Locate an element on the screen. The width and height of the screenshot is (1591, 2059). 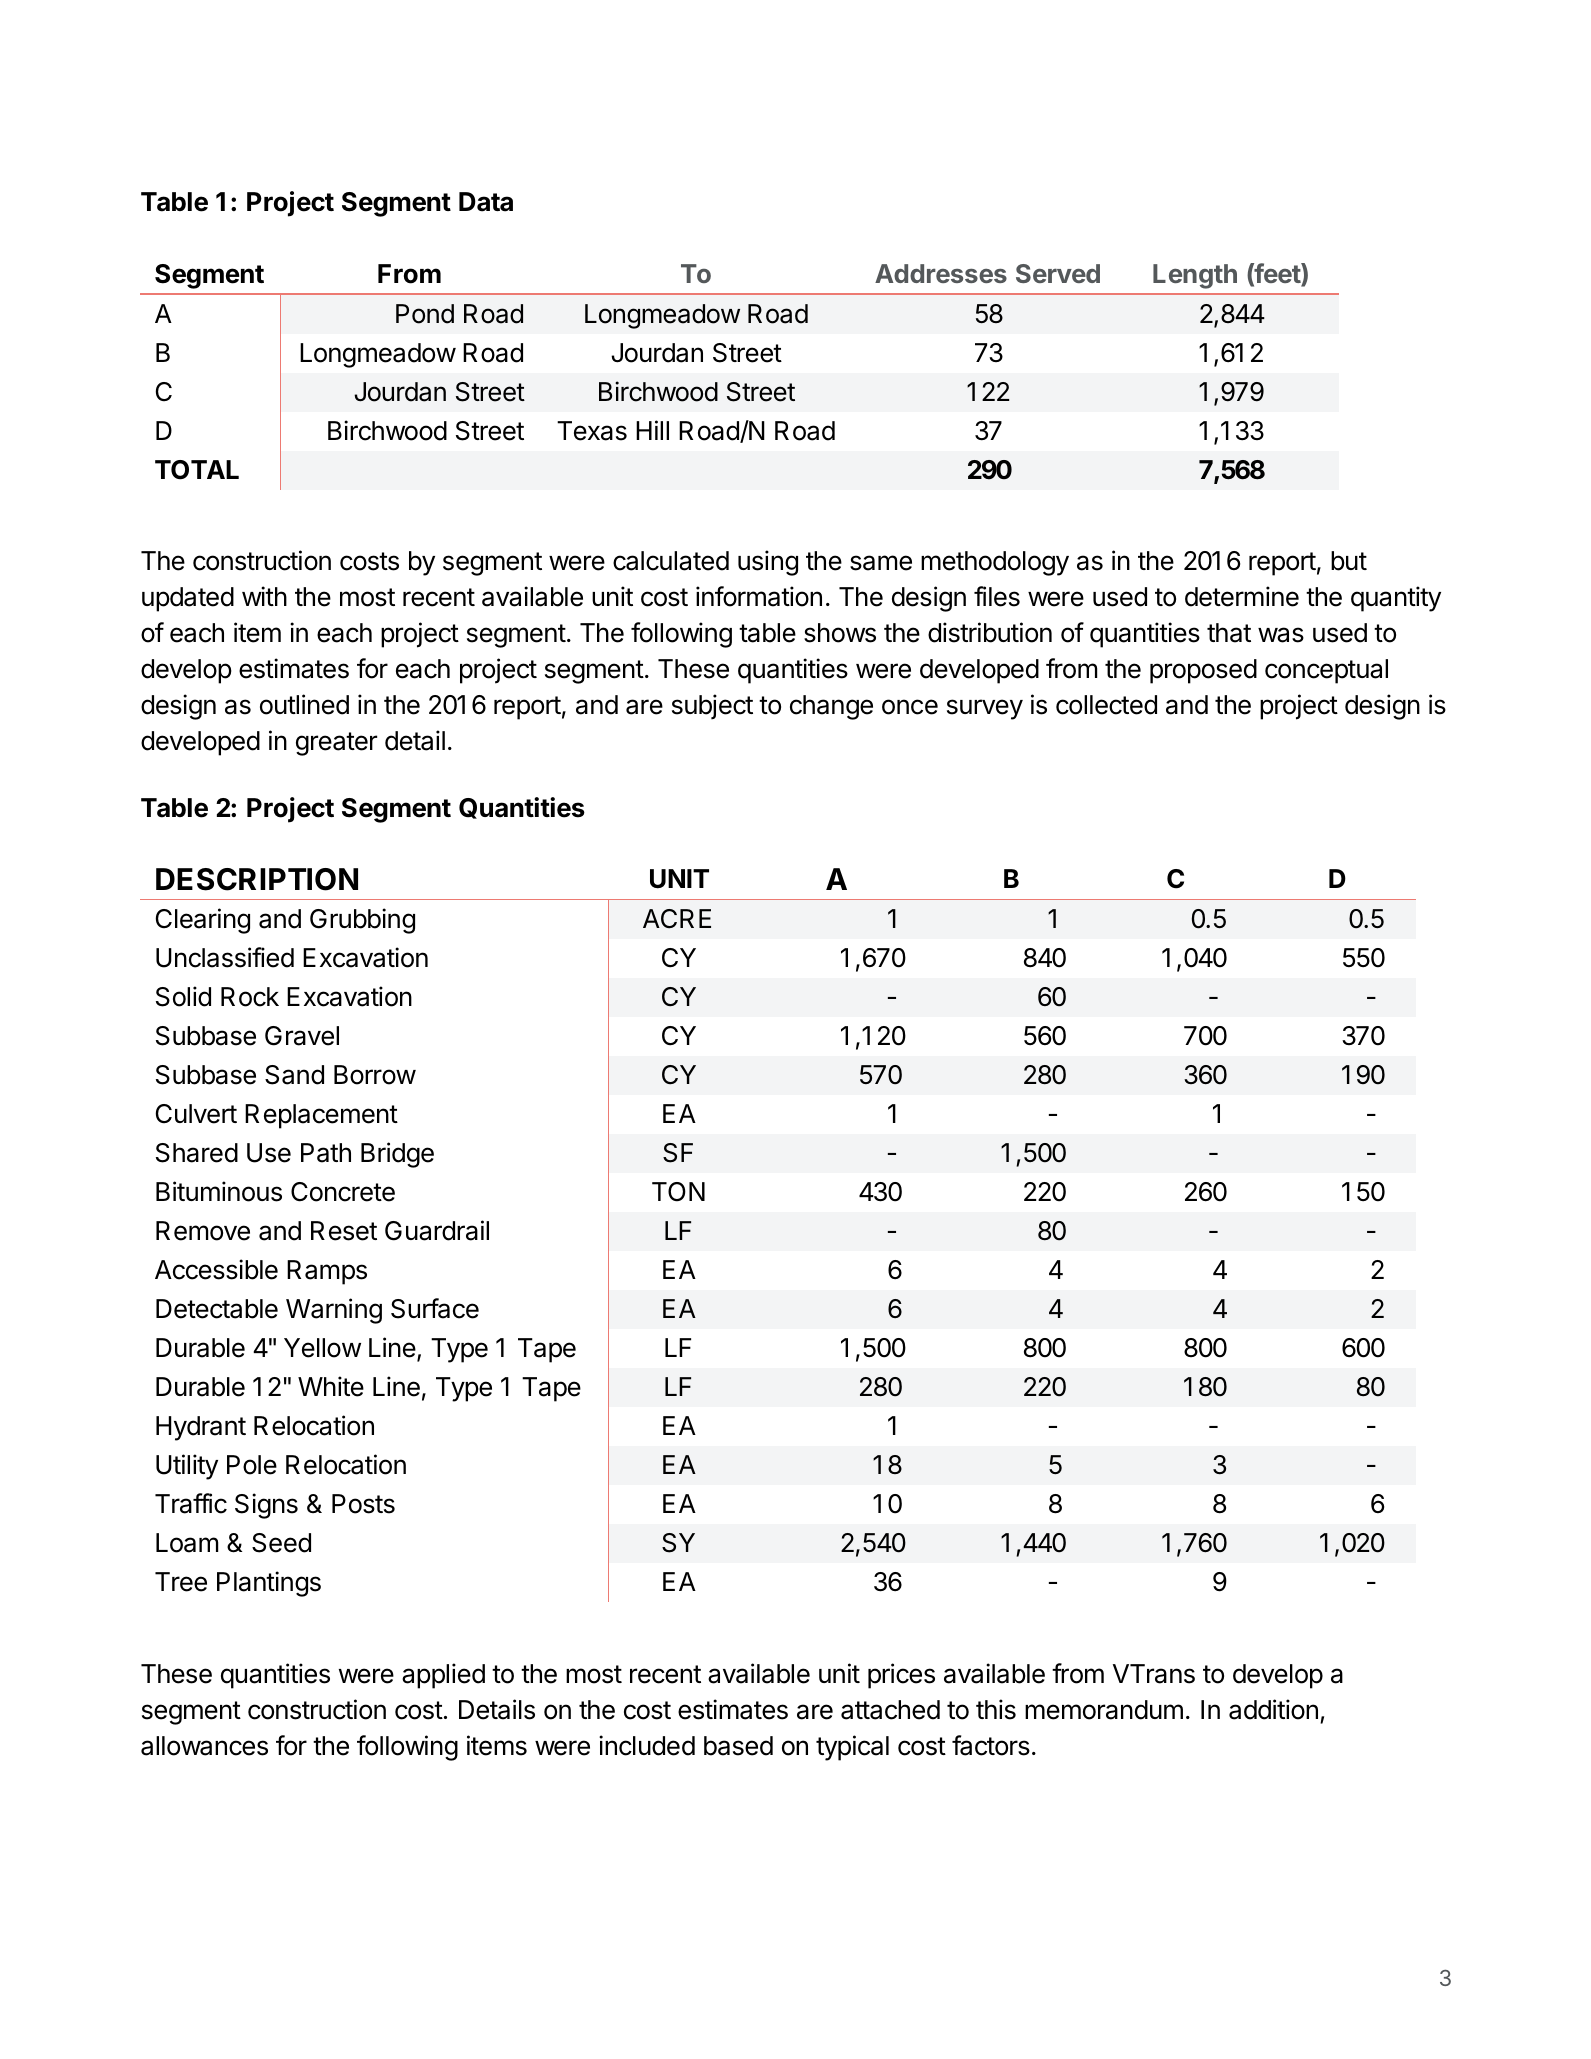
Addresses is located at coordinates (941, 273).
